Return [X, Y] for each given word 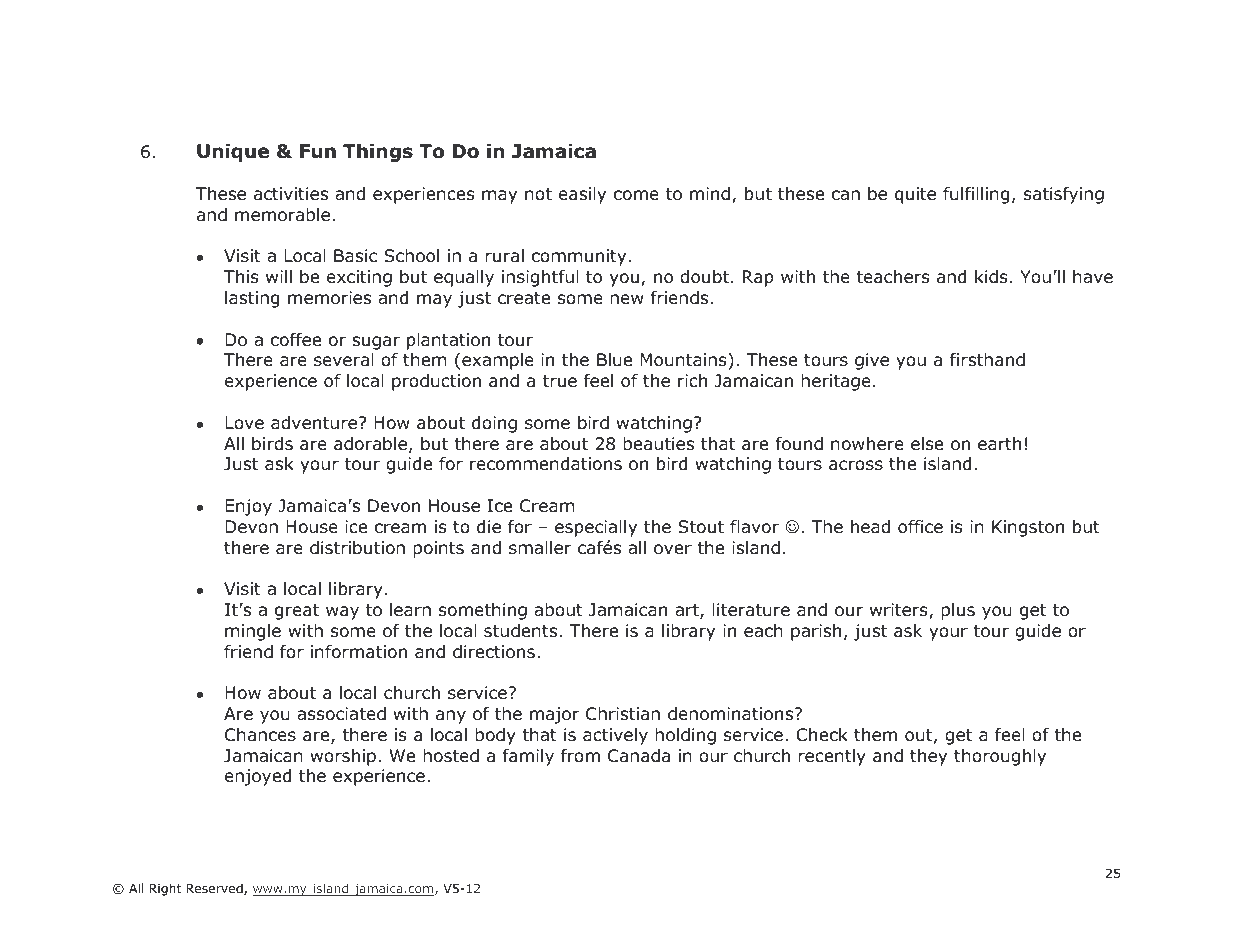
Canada [639, 756]
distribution [357, 548]
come [636, 195]
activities [291, 193]
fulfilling [976, 195]
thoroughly [1000, 757]
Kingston [1028, 528]
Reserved [215, 889]
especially [596, 528]
